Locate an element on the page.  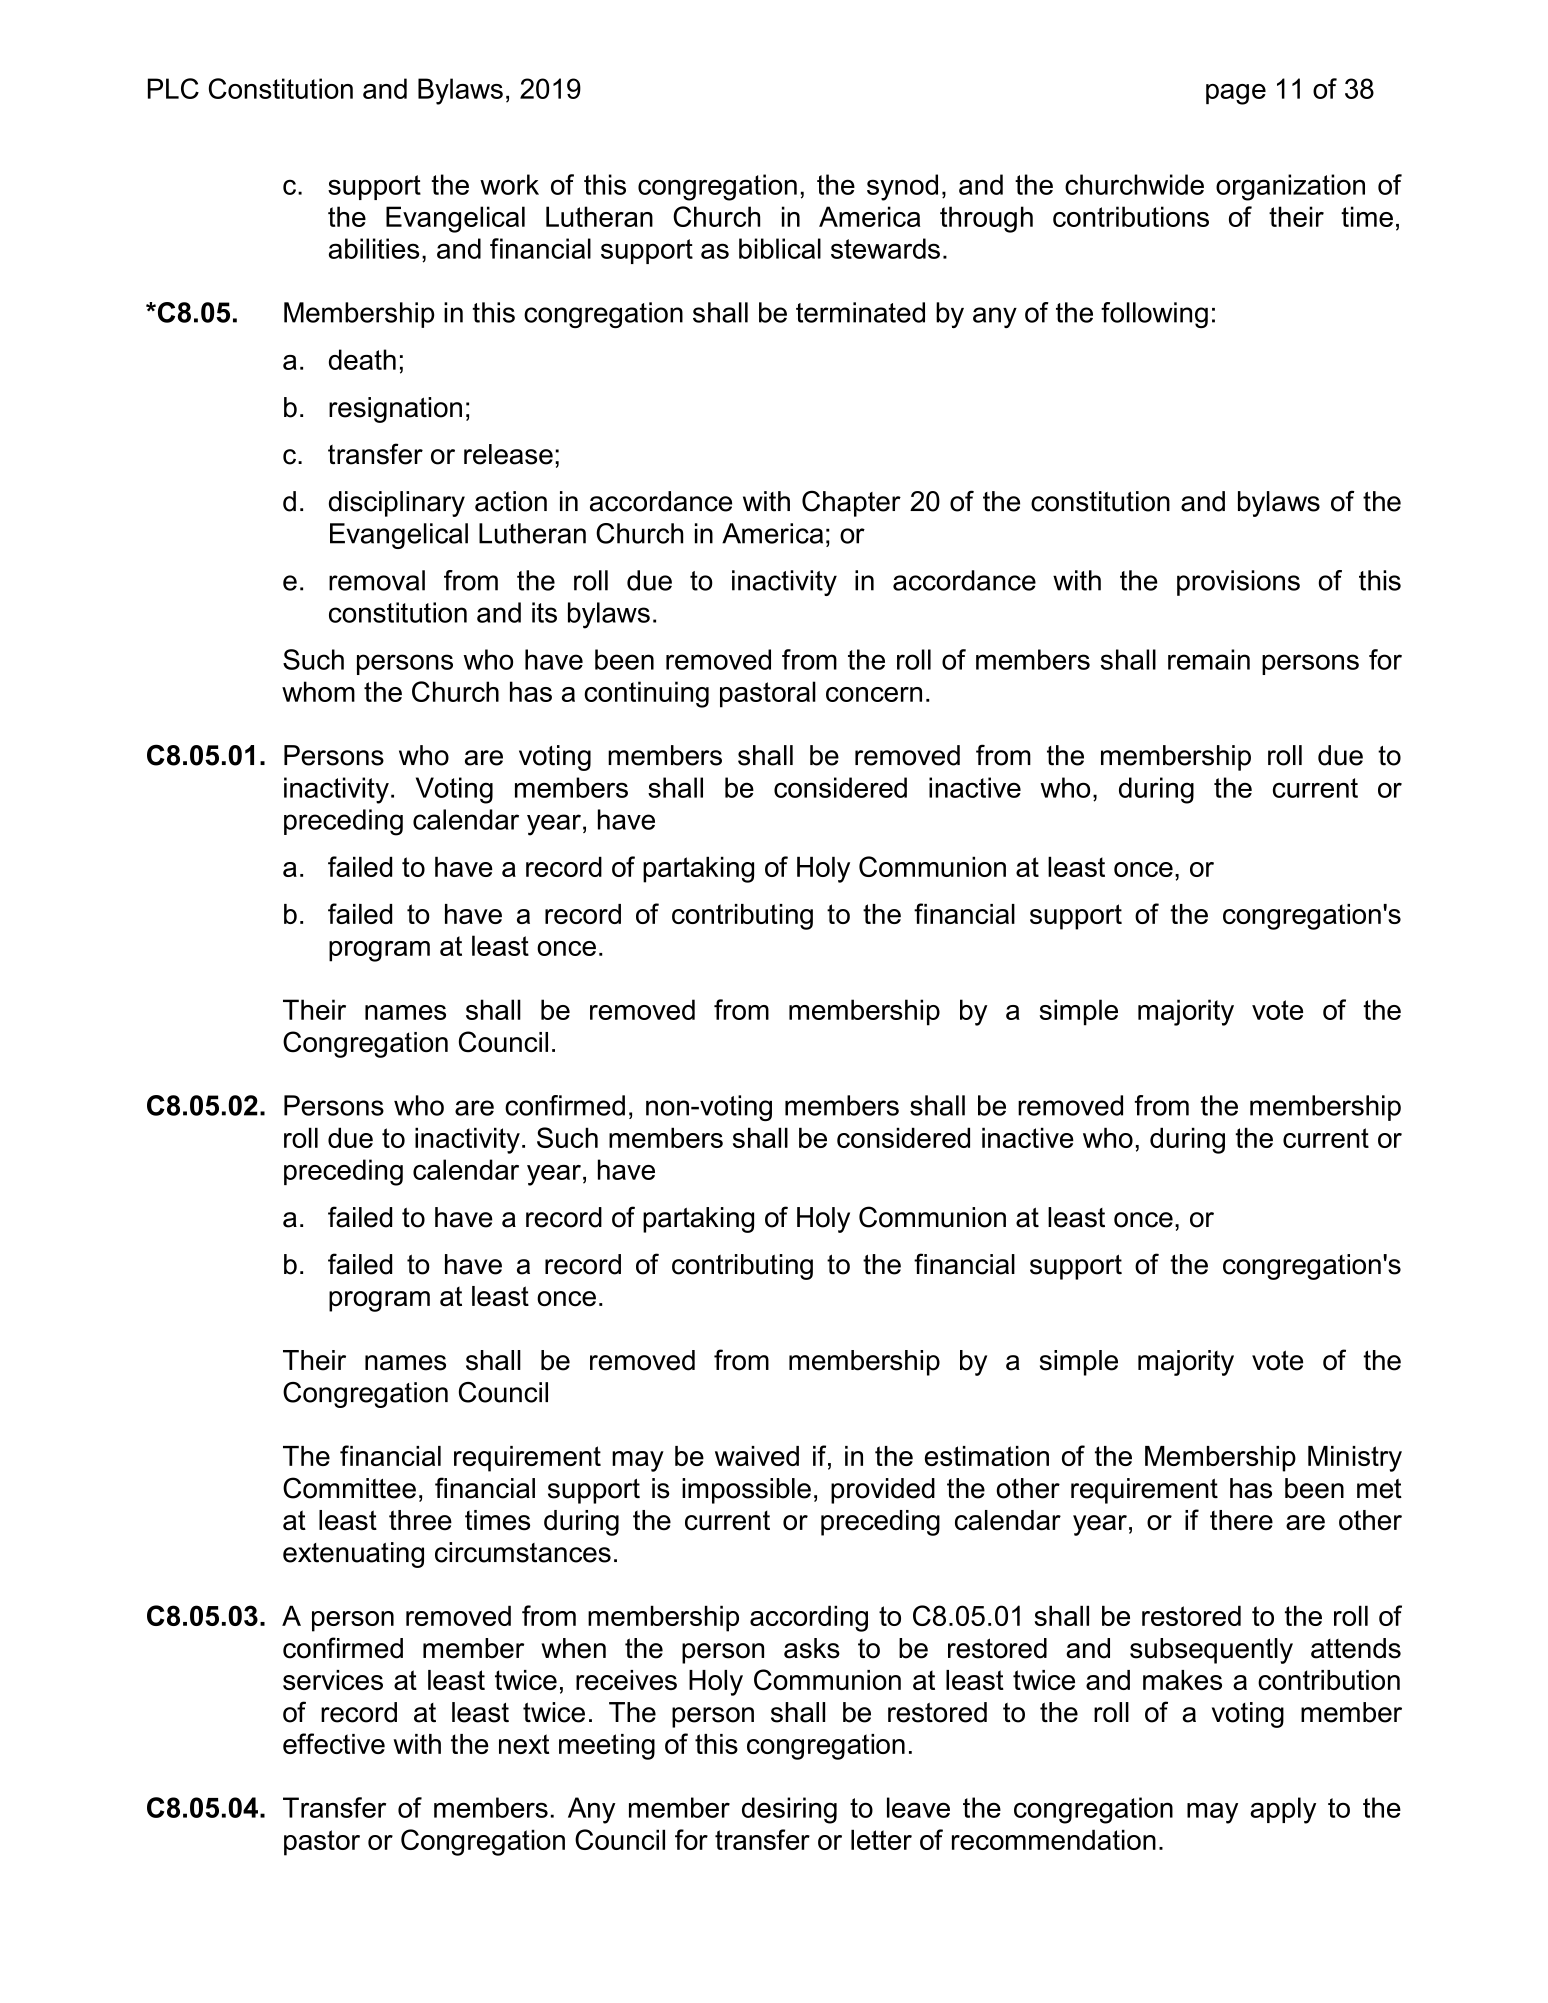
remain is located at coordinates (1209, 659).
